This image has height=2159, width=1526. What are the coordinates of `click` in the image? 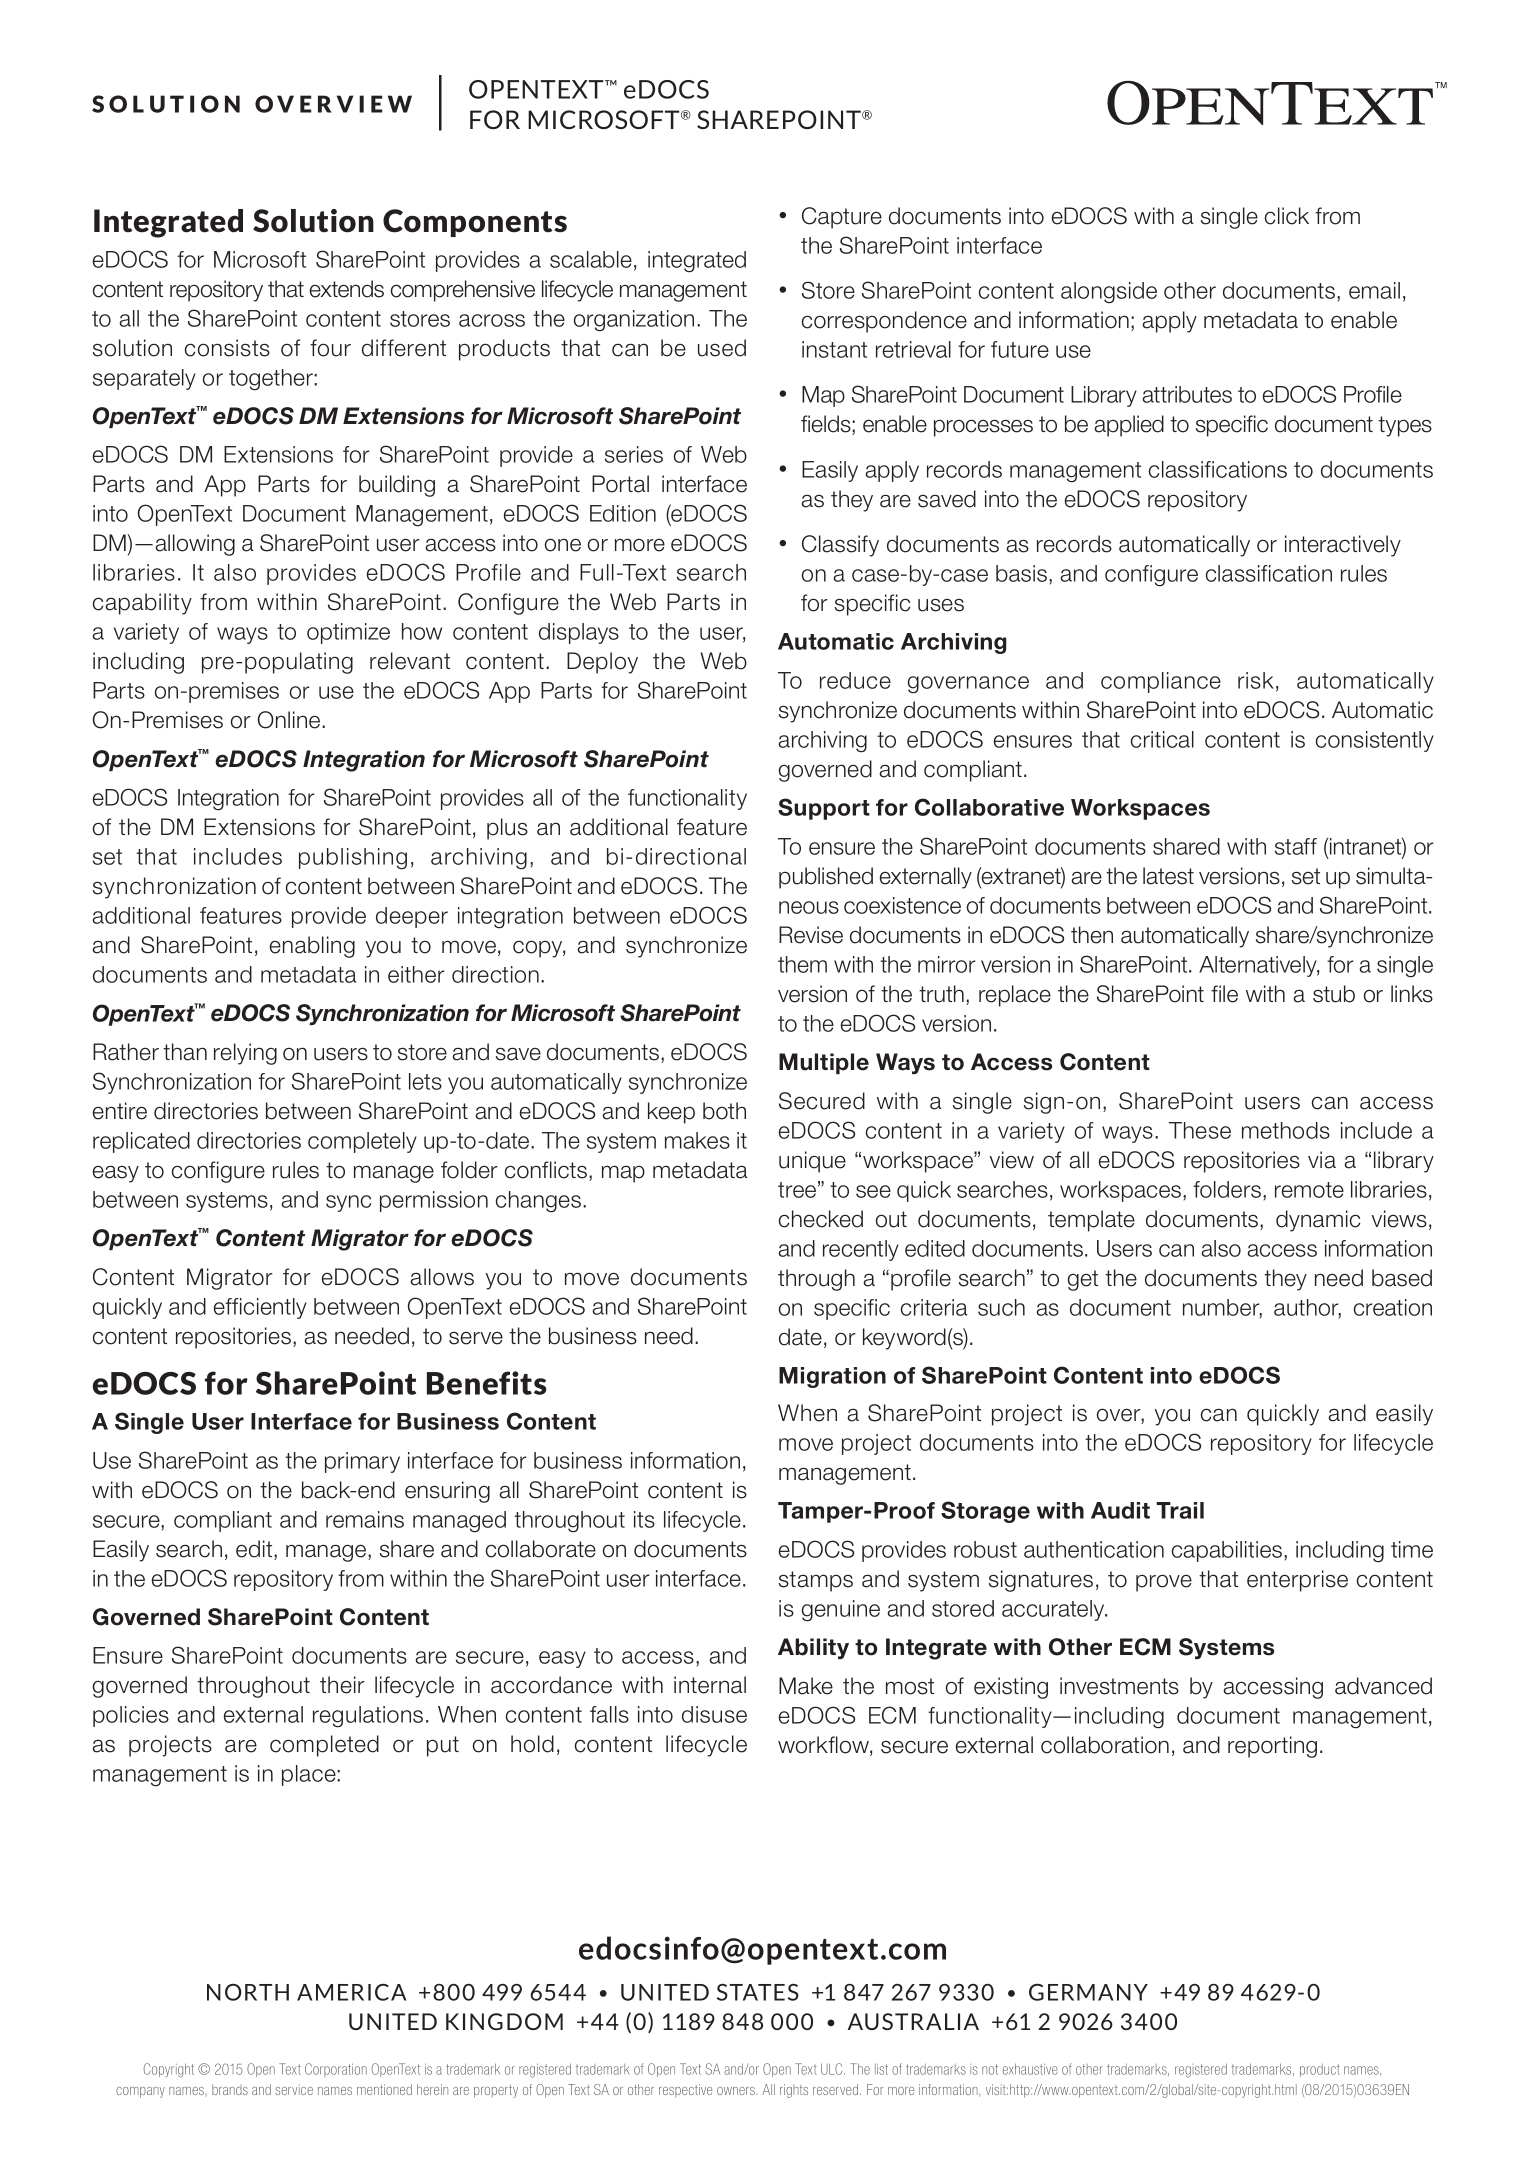 It's located at (1287, 216).
